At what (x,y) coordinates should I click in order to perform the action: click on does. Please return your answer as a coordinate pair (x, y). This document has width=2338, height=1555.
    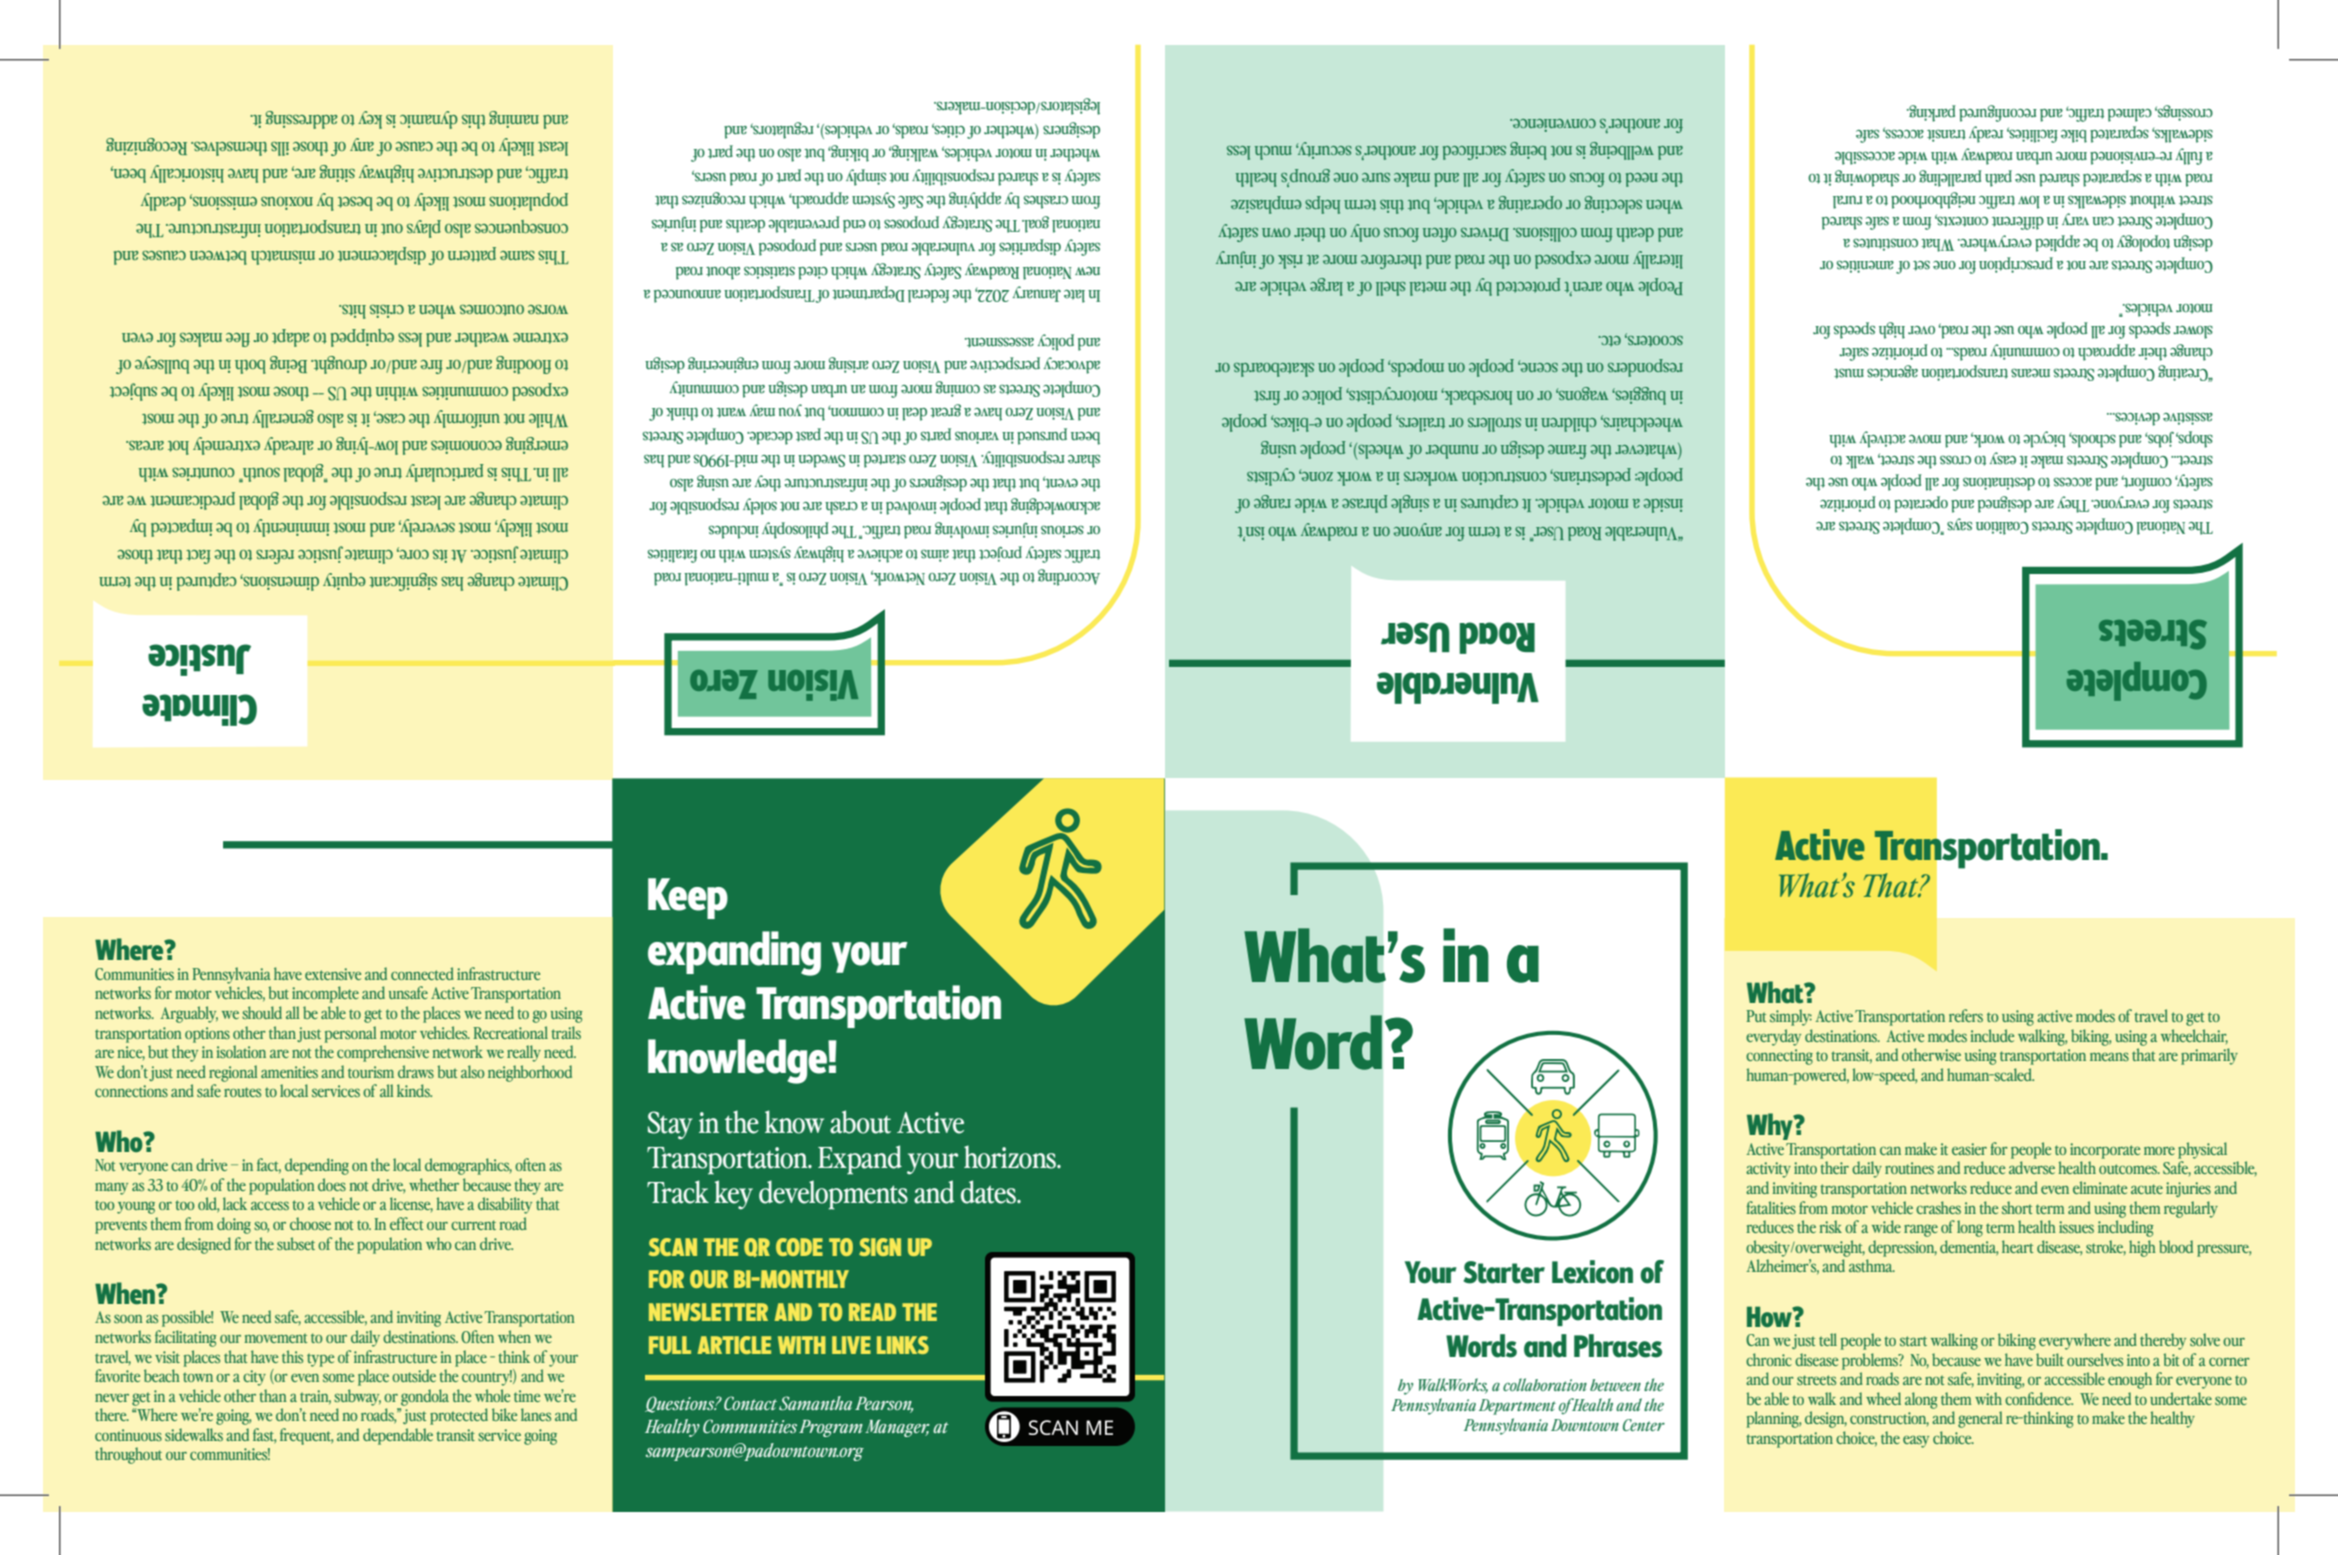
    Looking at the image, I should click on (332, 1184).
